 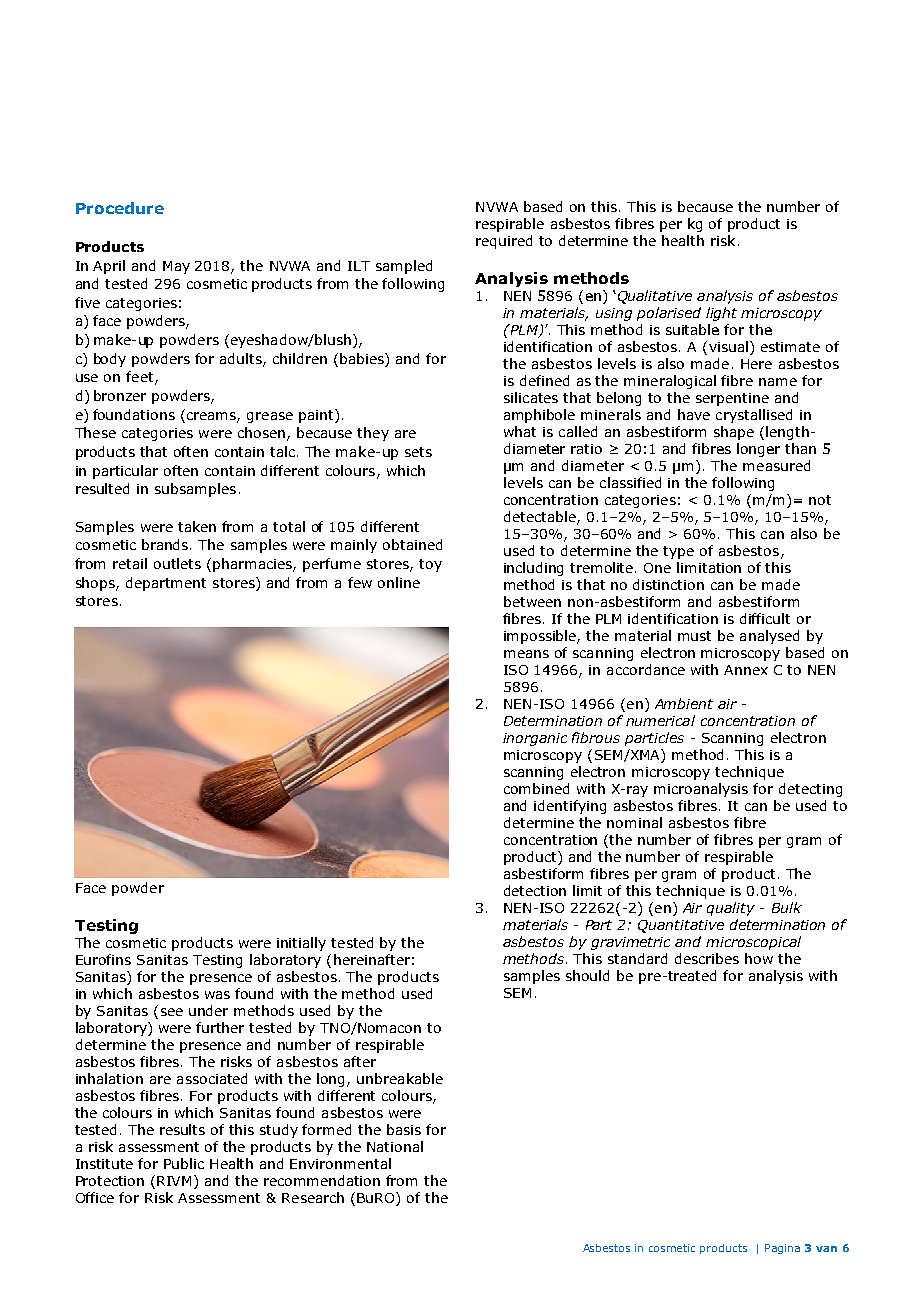 What do you see at coordinates (504, 242) in the screenshot?
I see `required` at bounding box center [504, 242].
